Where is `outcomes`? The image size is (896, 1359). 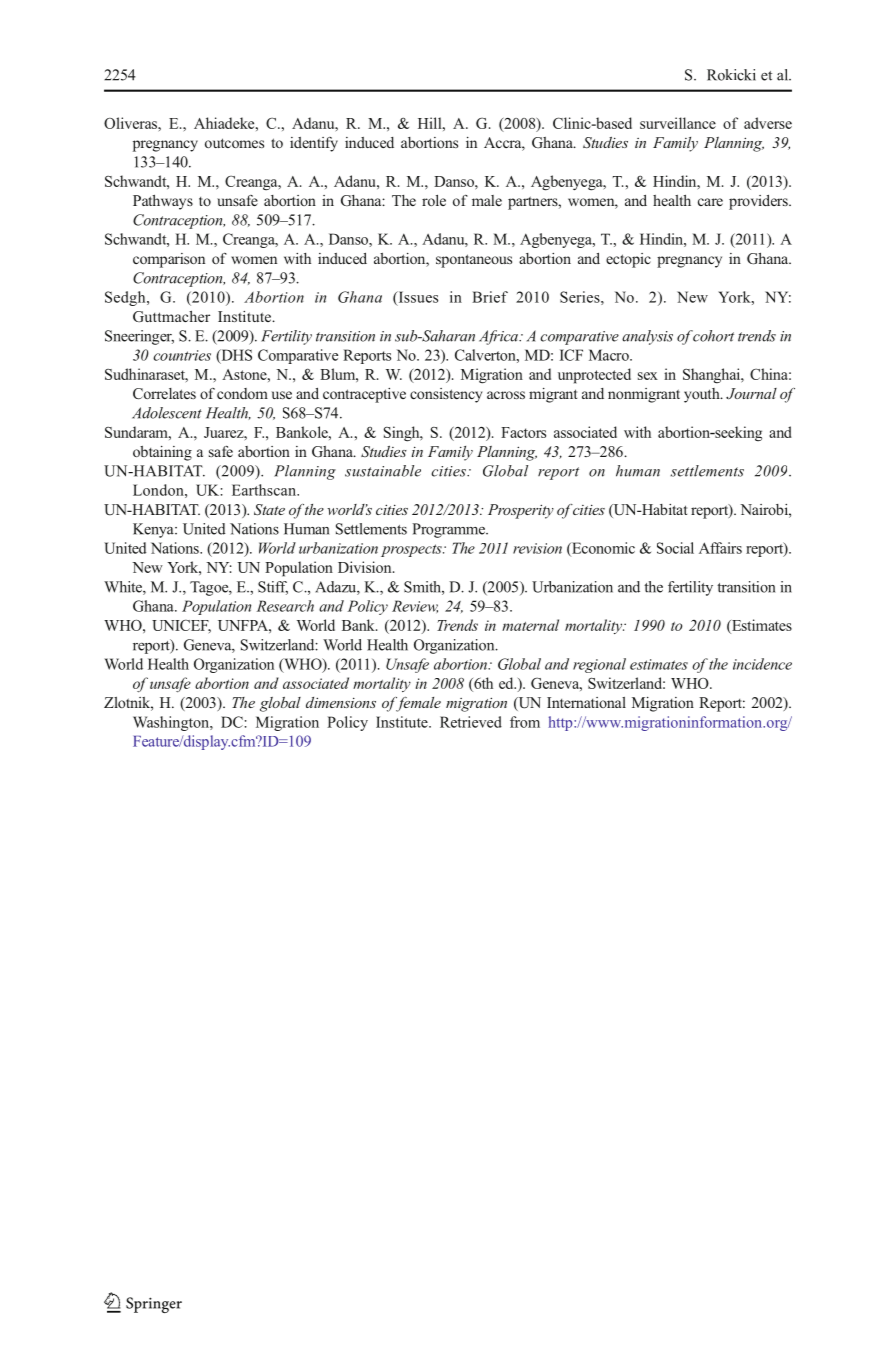
outcomes is located at coordinates (234, 143).
